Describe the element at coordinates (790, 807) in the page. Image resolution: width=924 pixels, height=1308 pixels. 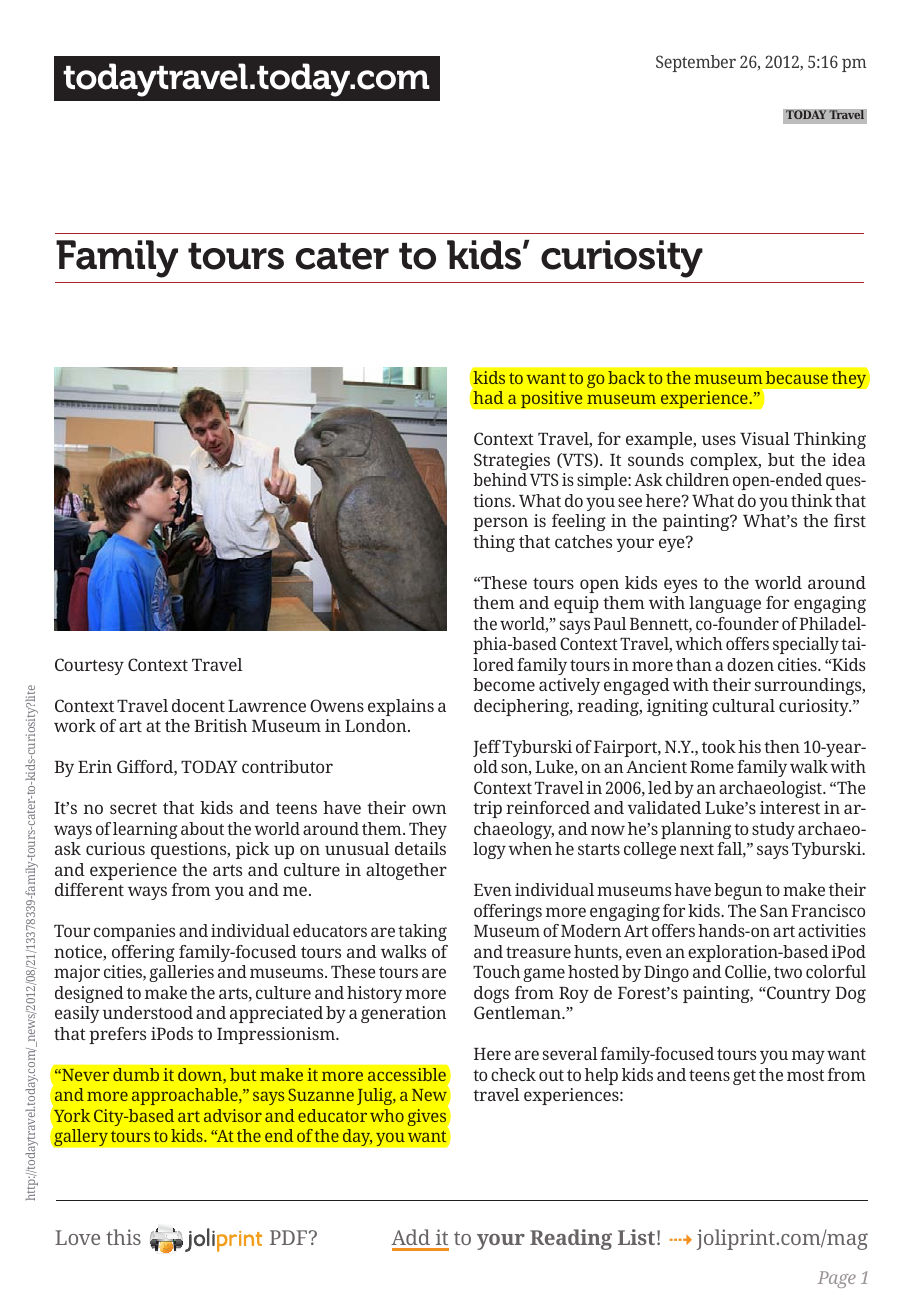
I see `interest` at that location.
